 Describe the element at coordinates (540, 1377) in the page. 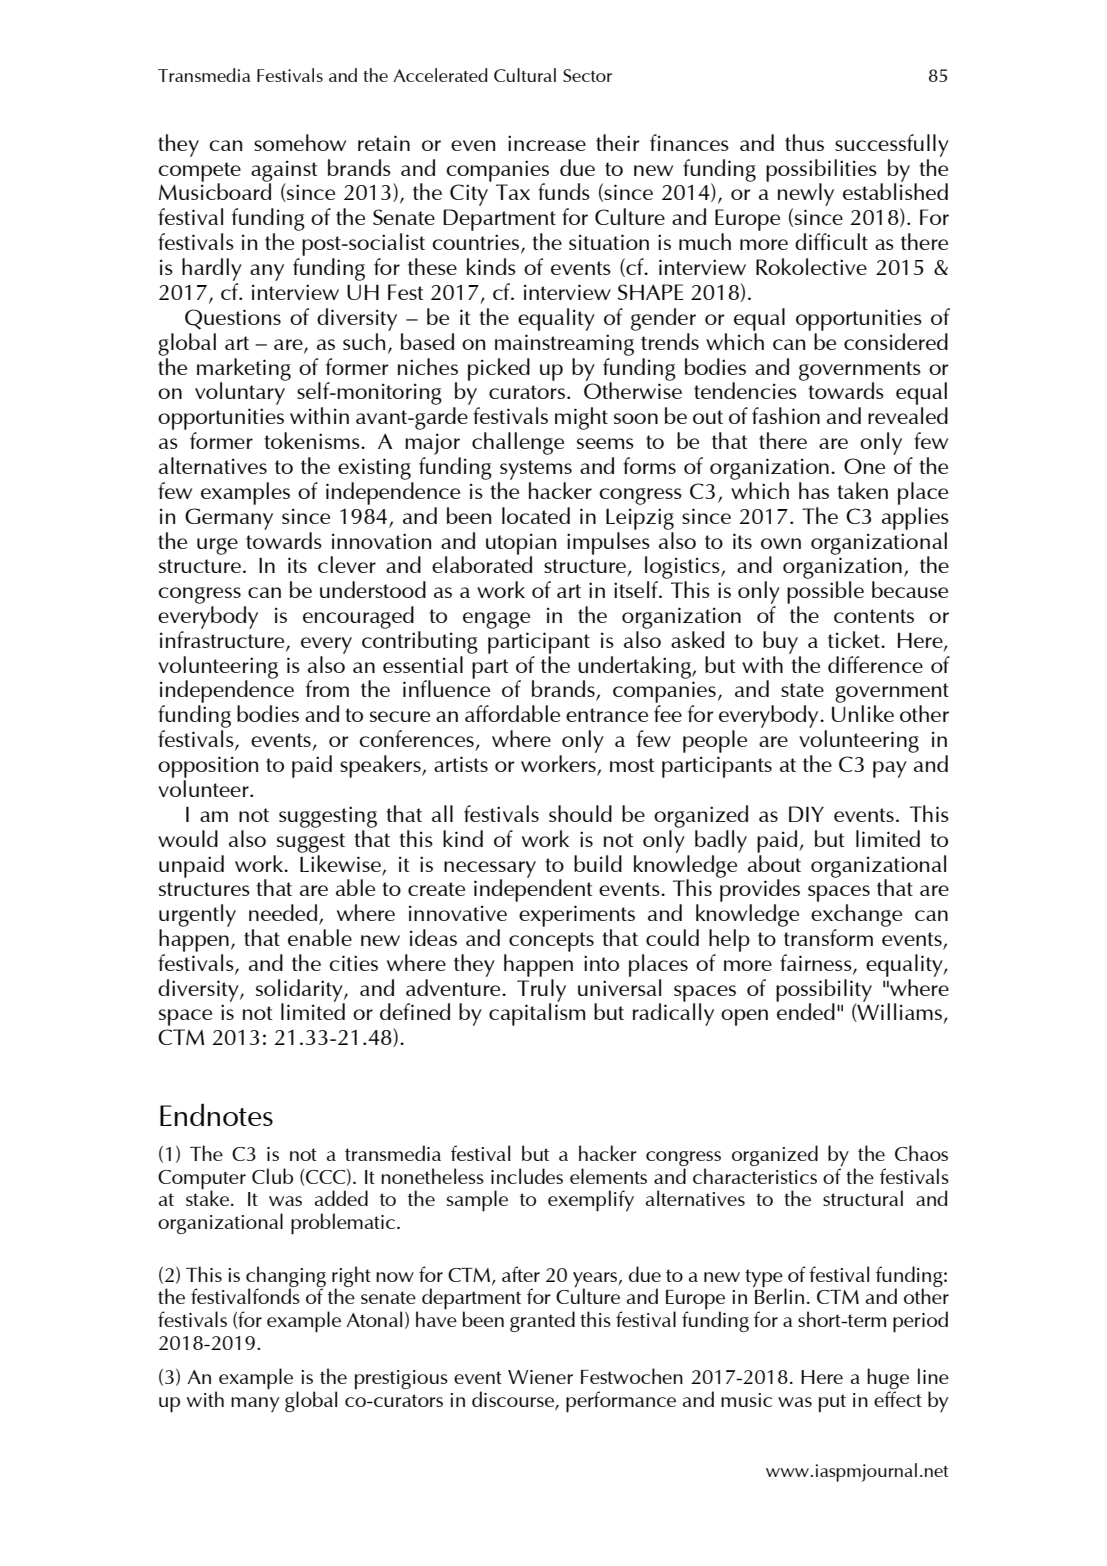

I see `Wiener` at that location.
